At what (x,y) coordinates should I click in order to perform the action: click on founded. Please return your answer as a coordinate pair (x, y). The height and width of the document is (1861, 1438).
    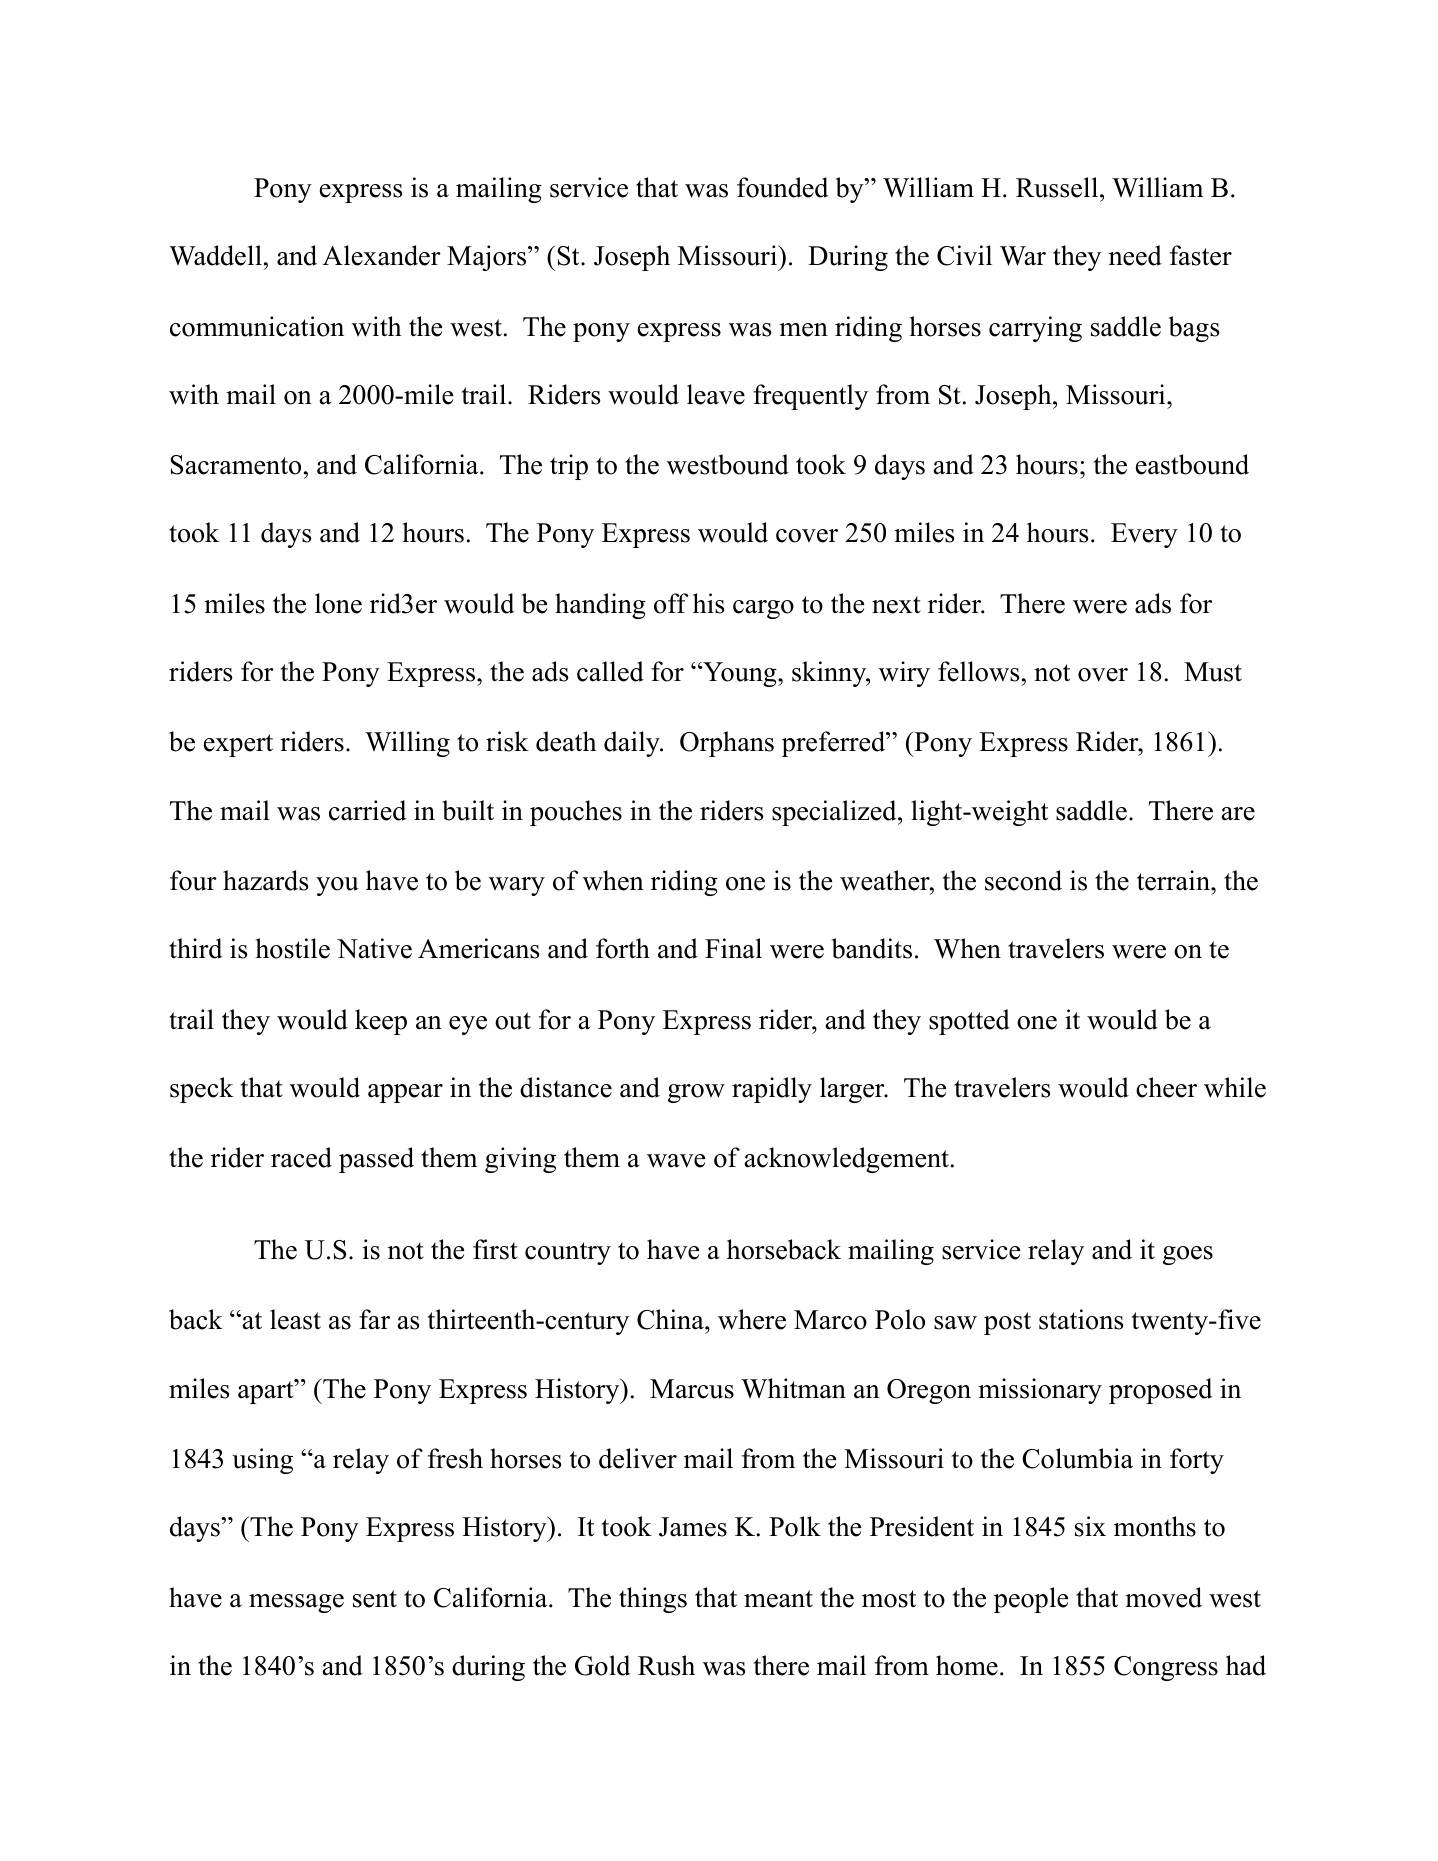
    Looking at the image, I should click on (782, 187).
